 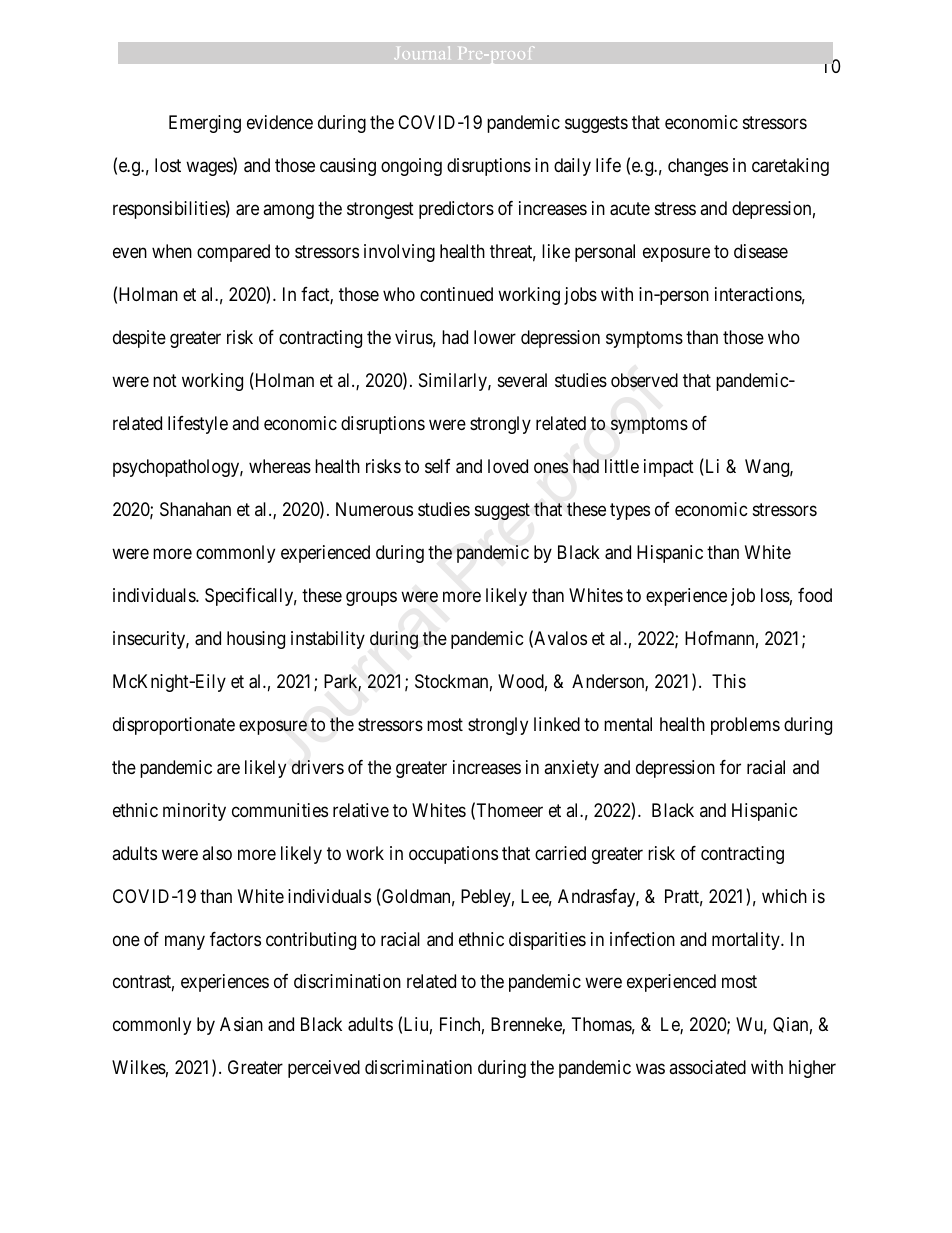 I want to click on problems, so click(x=745, y=726).
